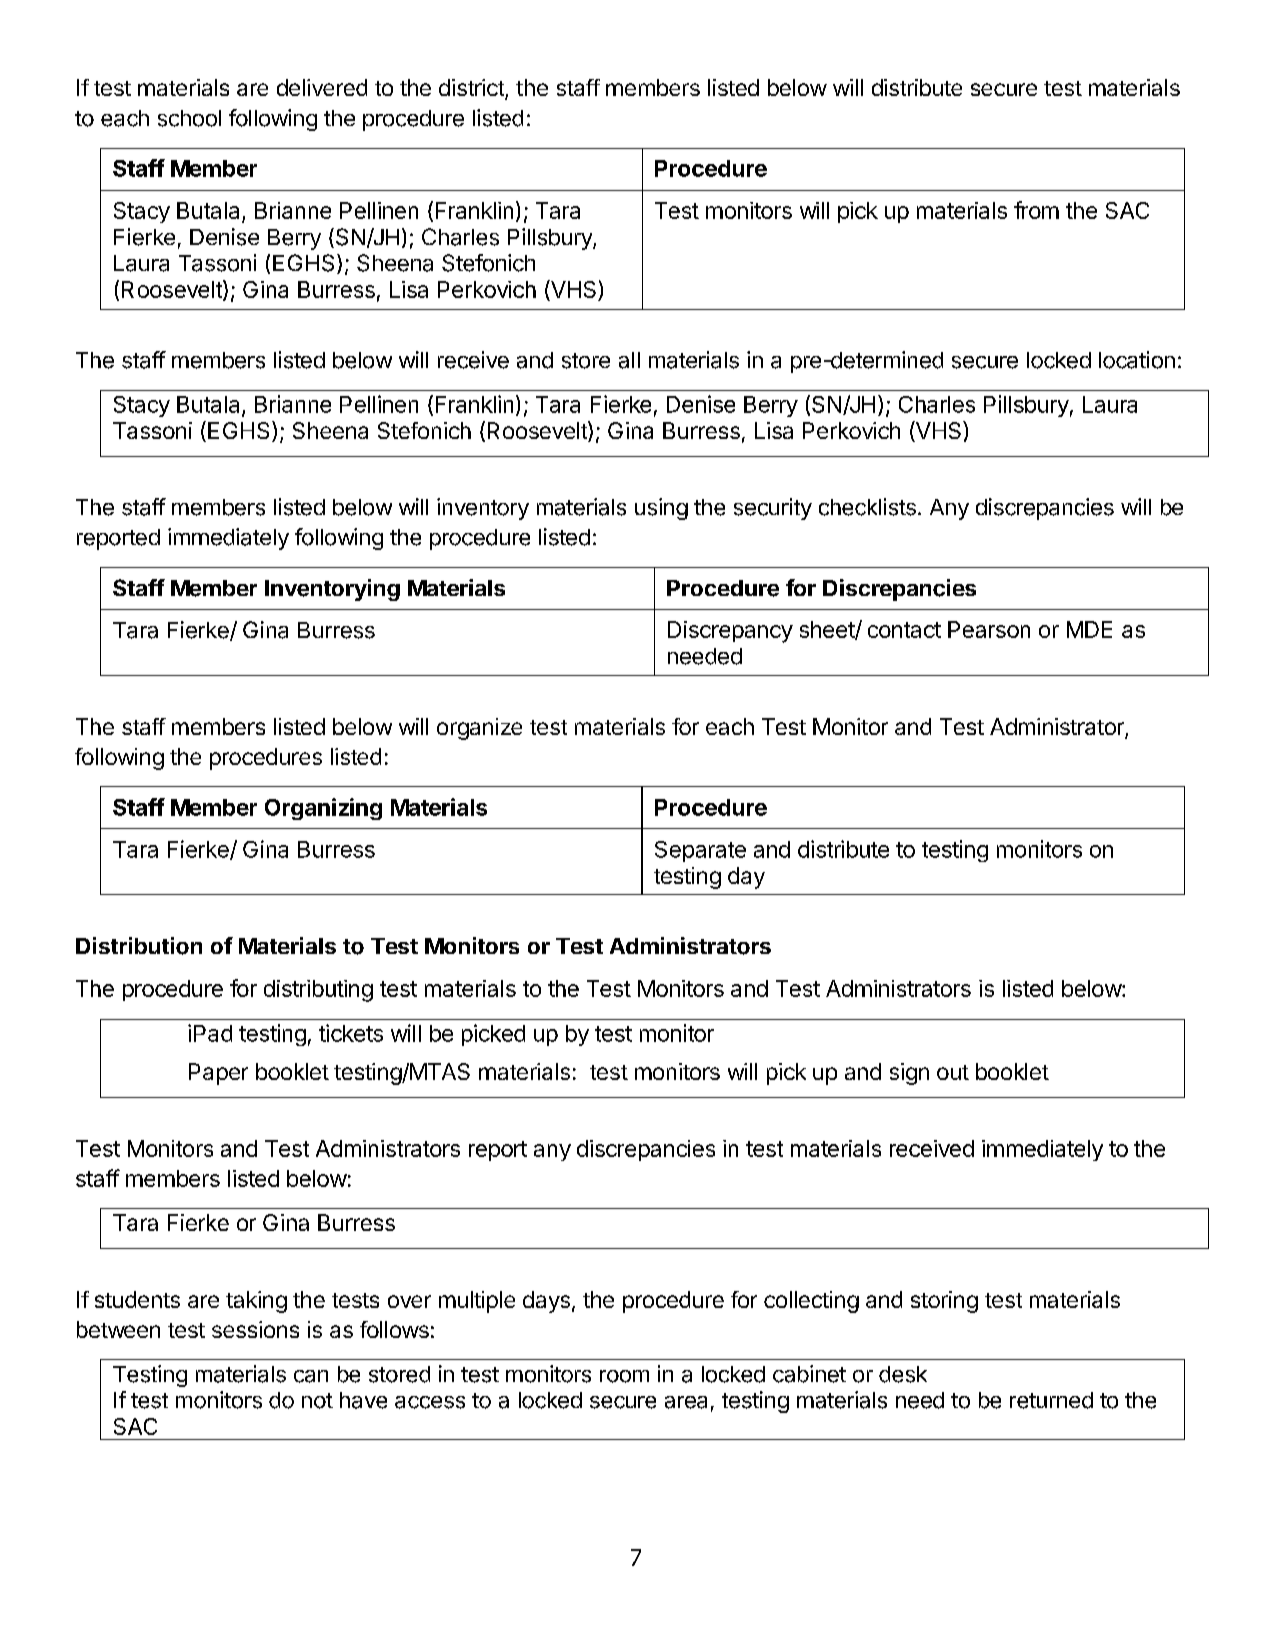 Image resolution: width=1271 pixels, height=1645 pixels. I want to click on from, so click(1036, 210).
